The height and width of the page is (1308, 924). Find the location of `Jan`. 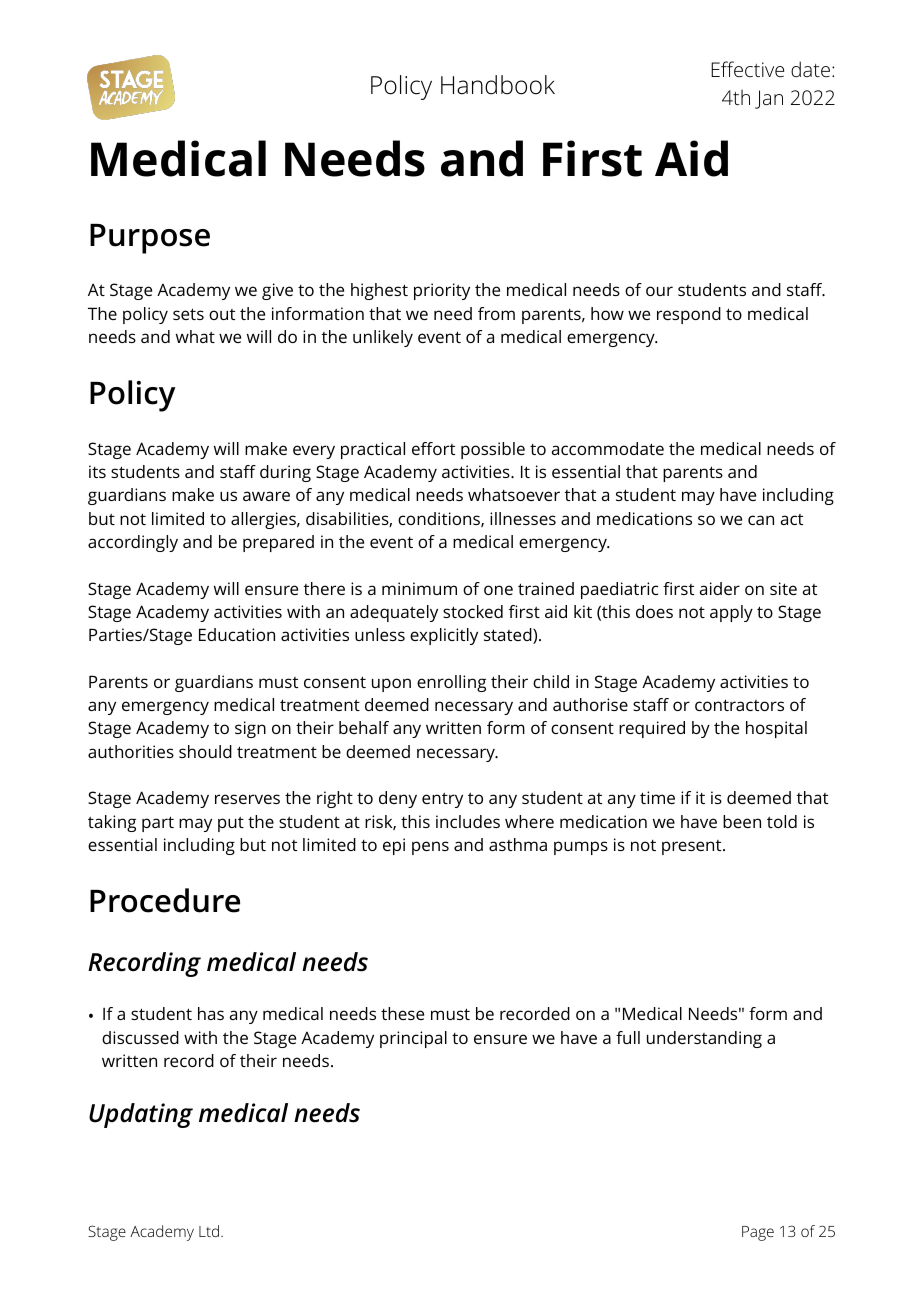

Jan is located at coordinates (769, 99).
